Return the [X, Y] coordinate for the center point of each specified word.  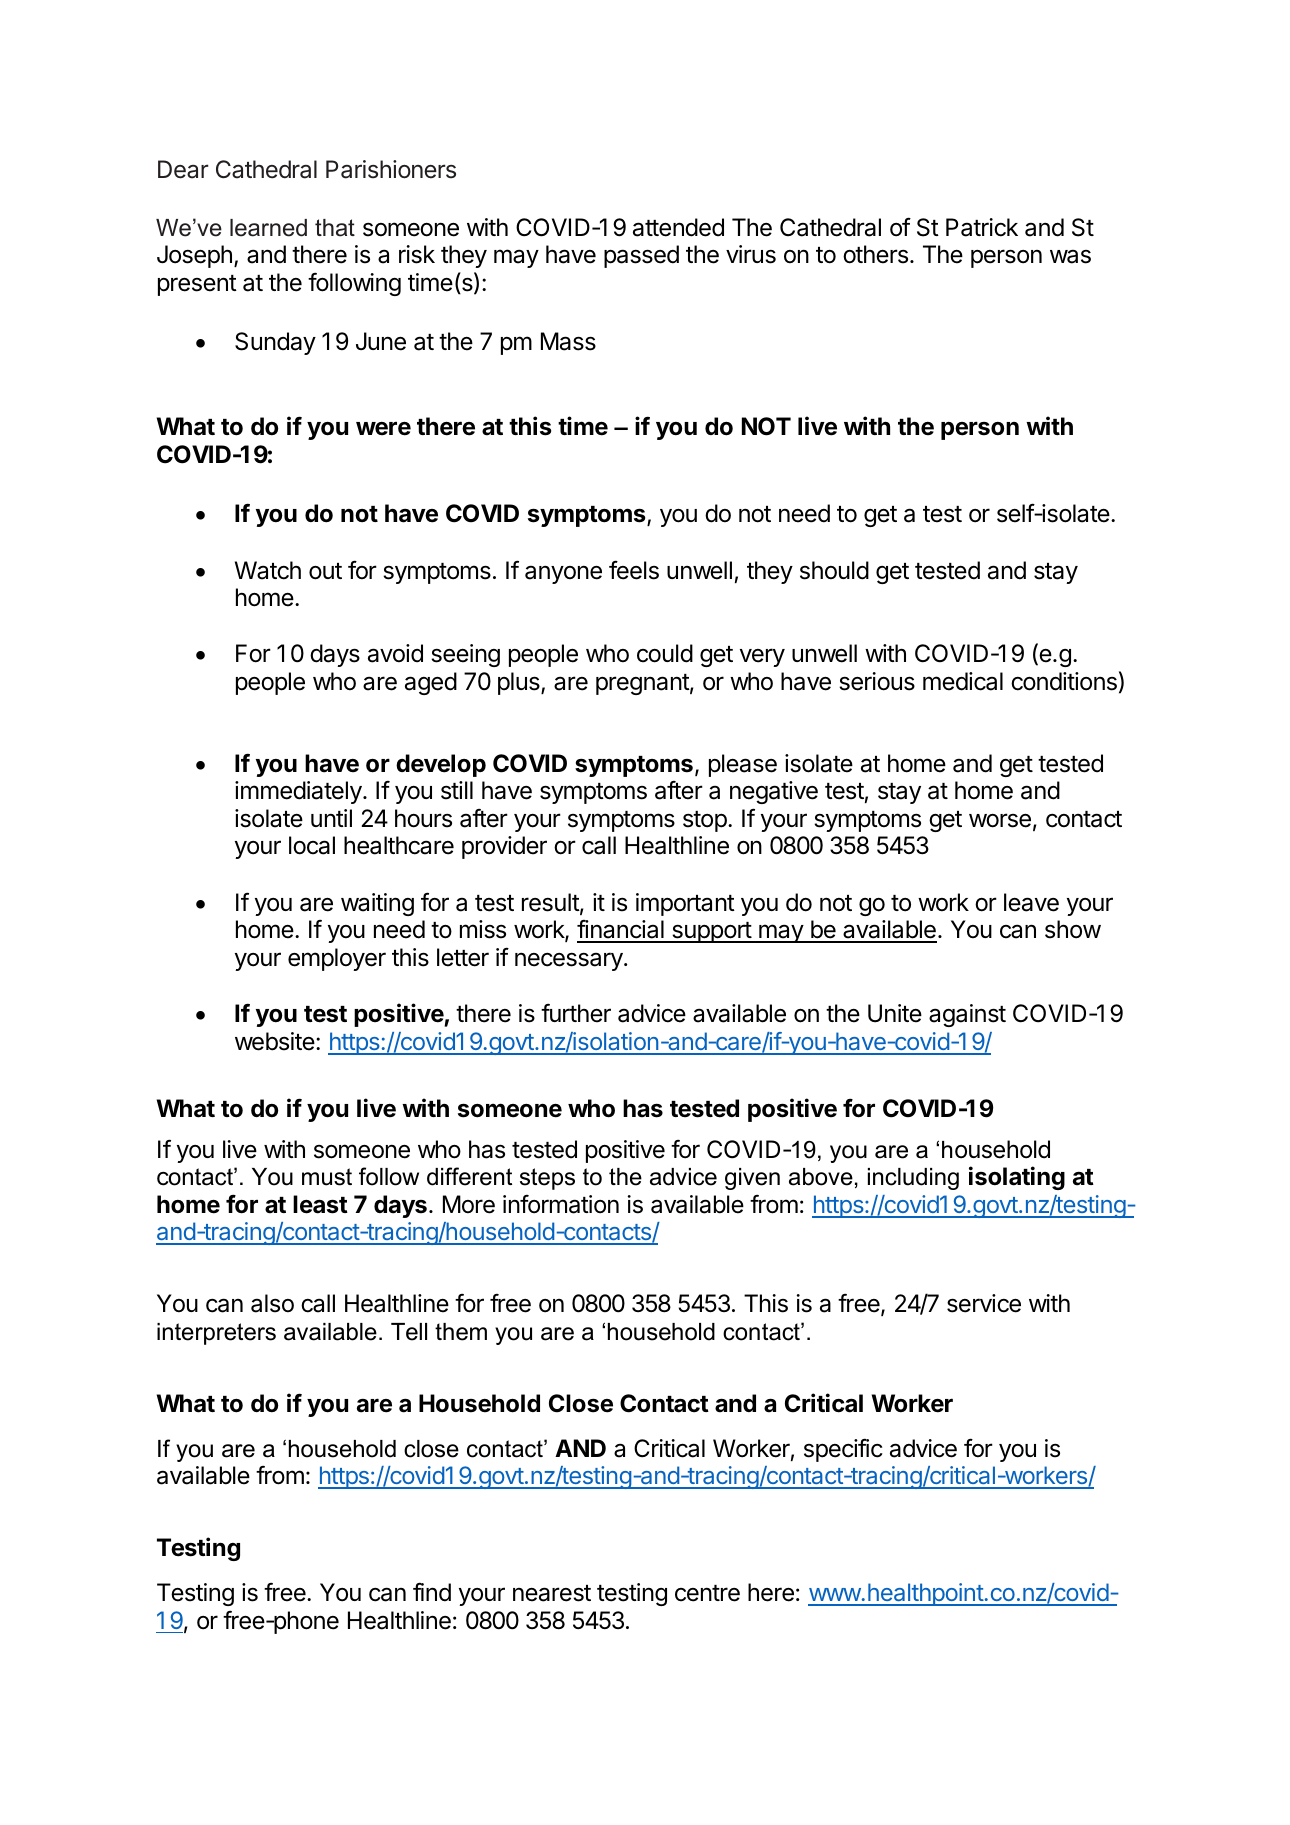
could [665, 653]
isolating [1017, 1178]
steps [547, 1179]
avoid [395, 653]
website [275, 1041]
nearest [552, 1593]
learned [268, 228]
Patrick [982, 227]
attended [678, 227]
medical [963, 681]
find [432, 1592]
